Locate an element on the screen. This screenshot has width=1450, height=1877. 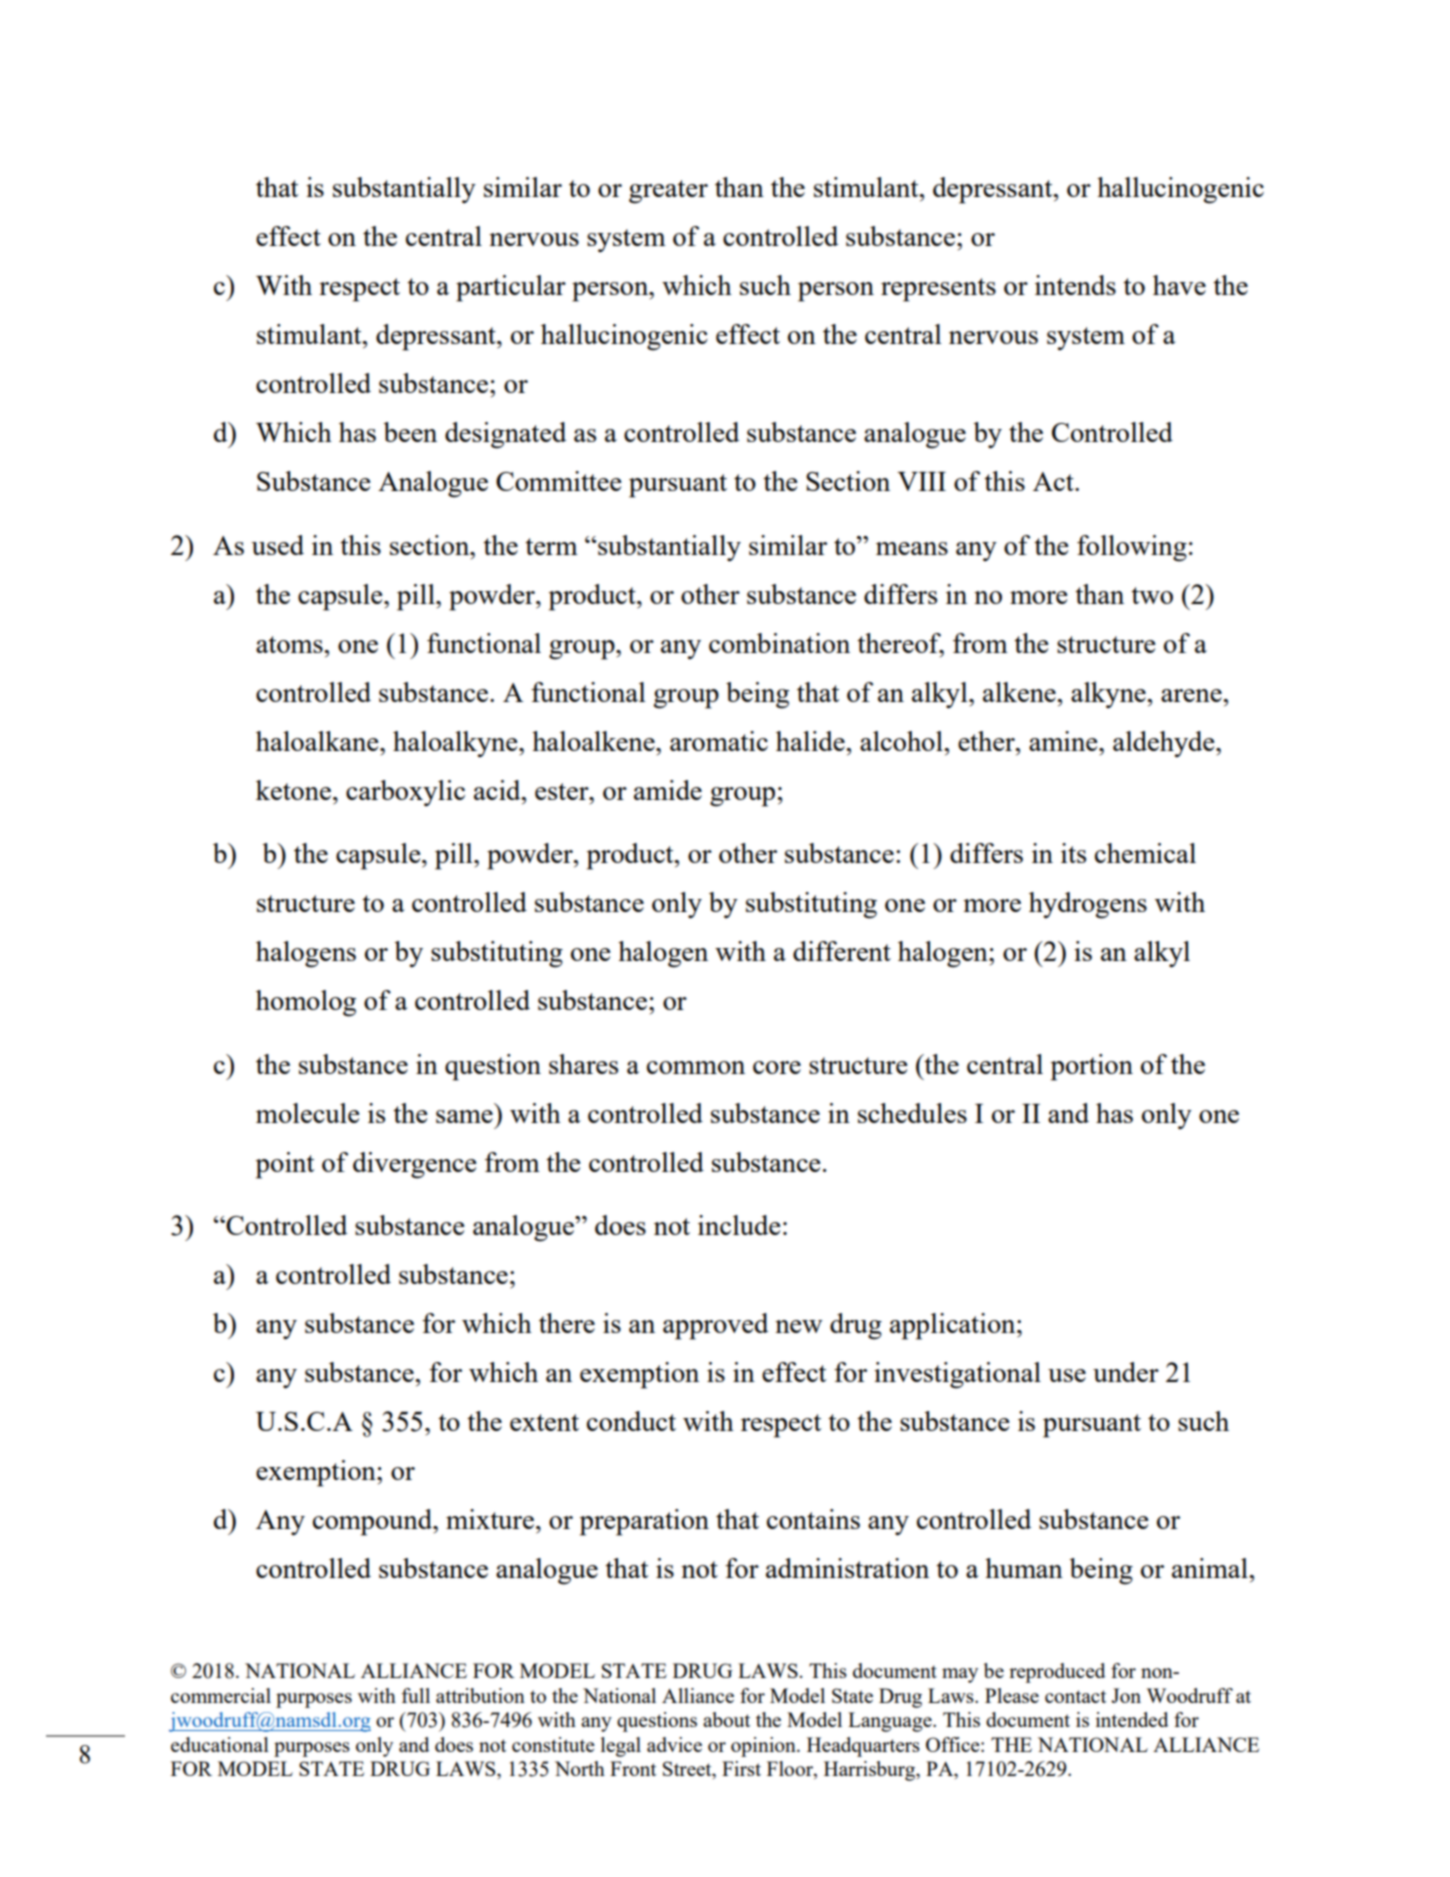
point is located at coordinates (285, 1165).
